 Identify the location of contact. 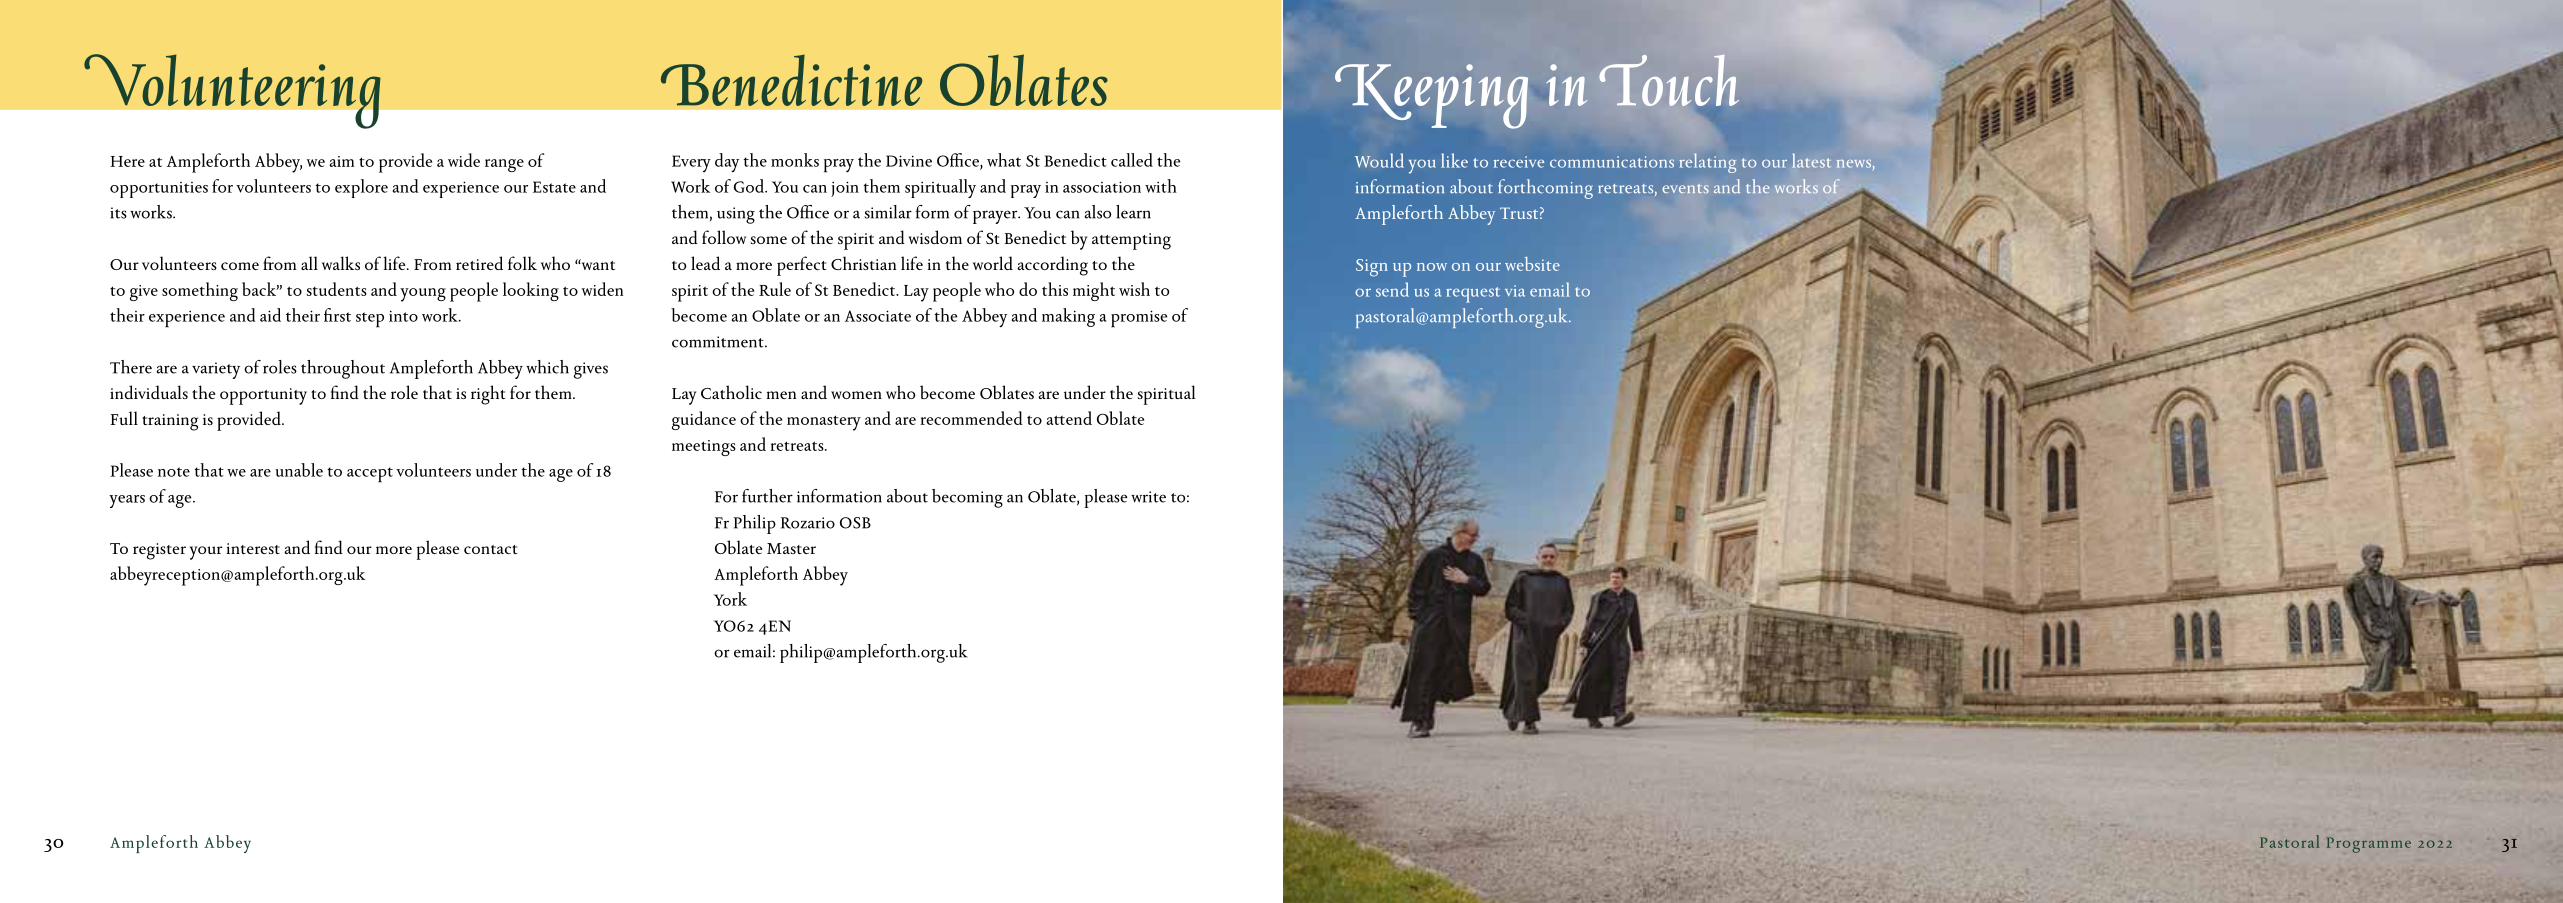
(490, 549).
